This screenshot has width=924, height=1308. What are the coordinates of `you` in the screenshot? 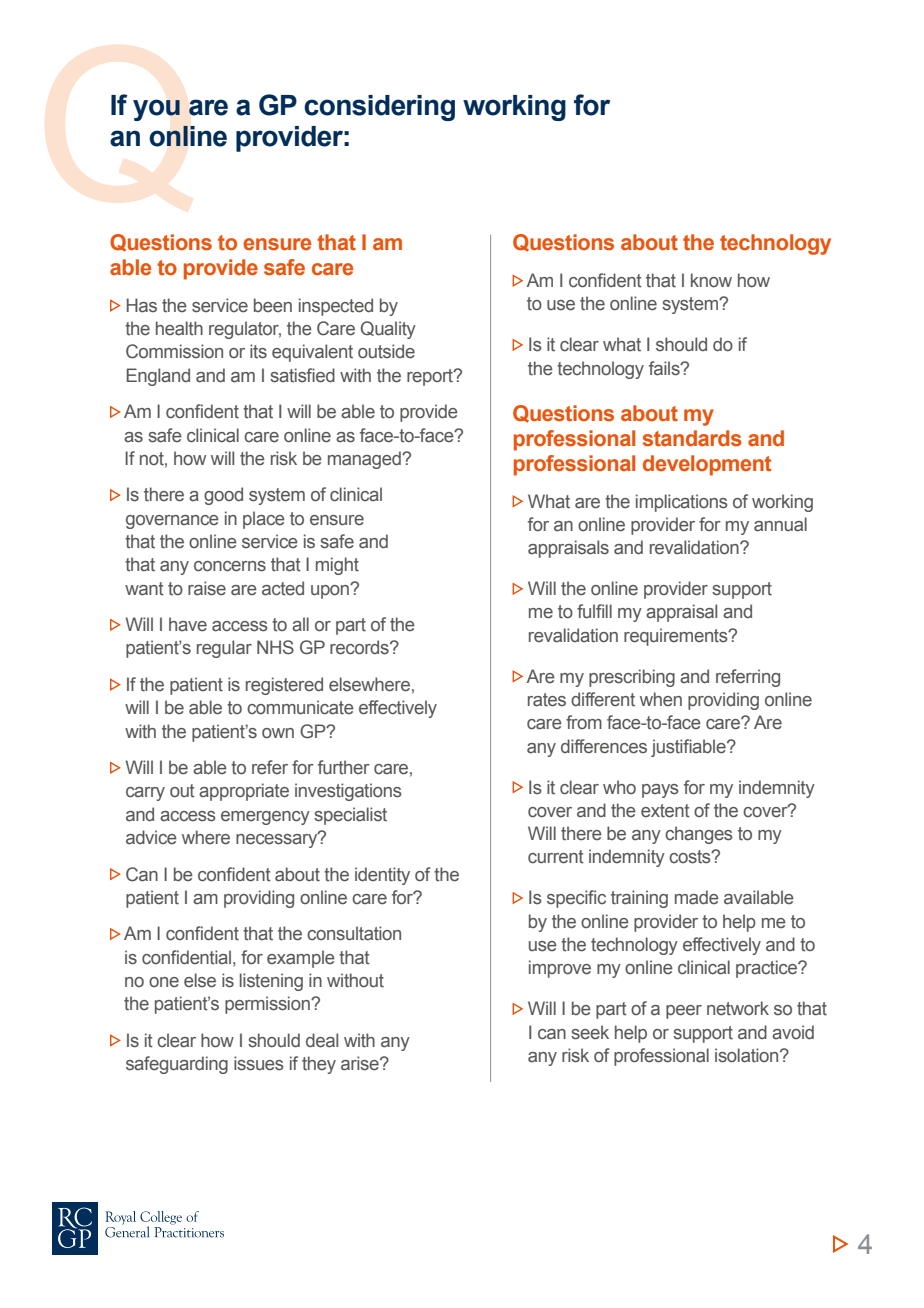 It's located at (156, 110).
